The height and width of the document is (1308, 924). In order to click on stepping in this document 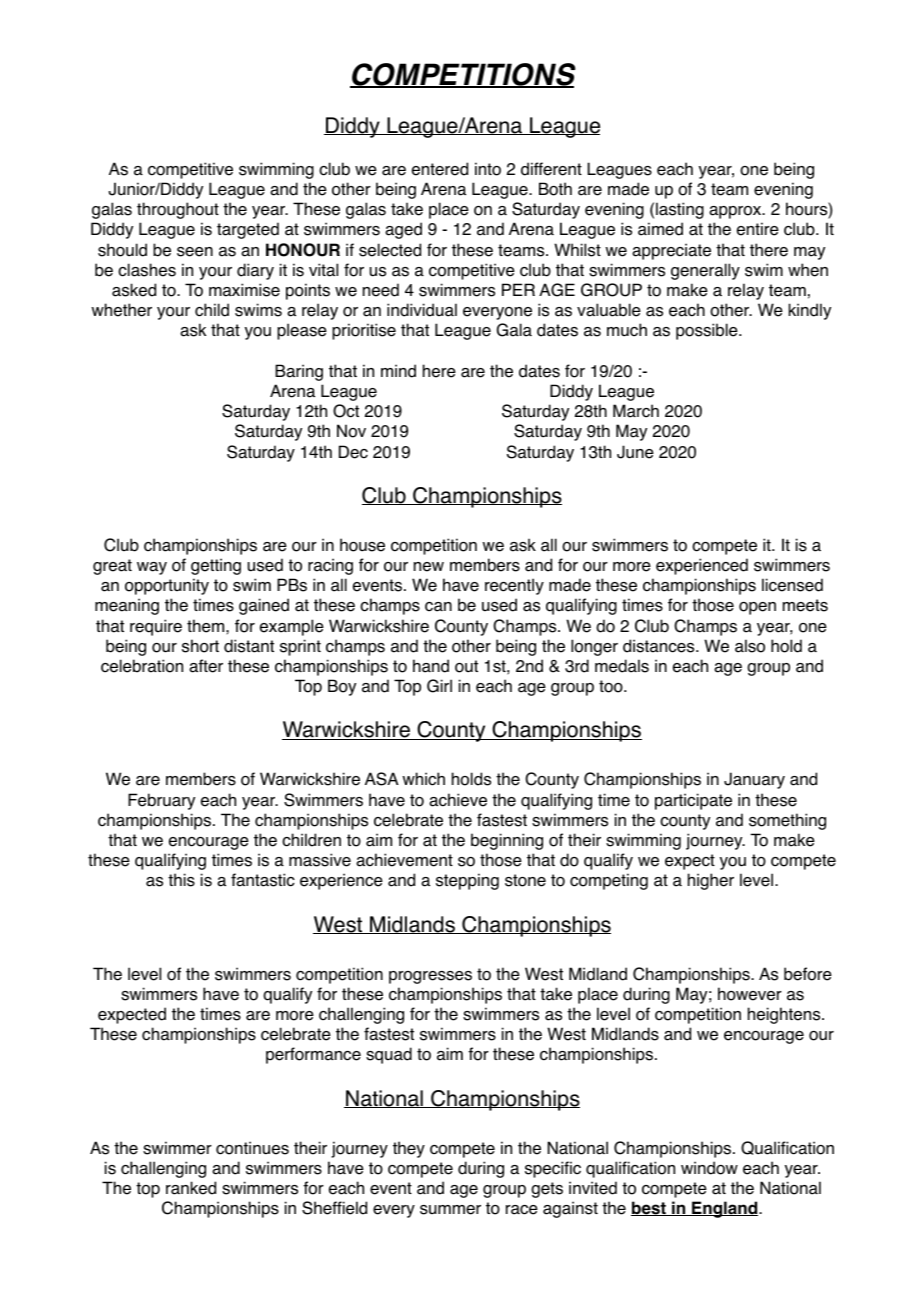, I will do `click(467, 881)`.
